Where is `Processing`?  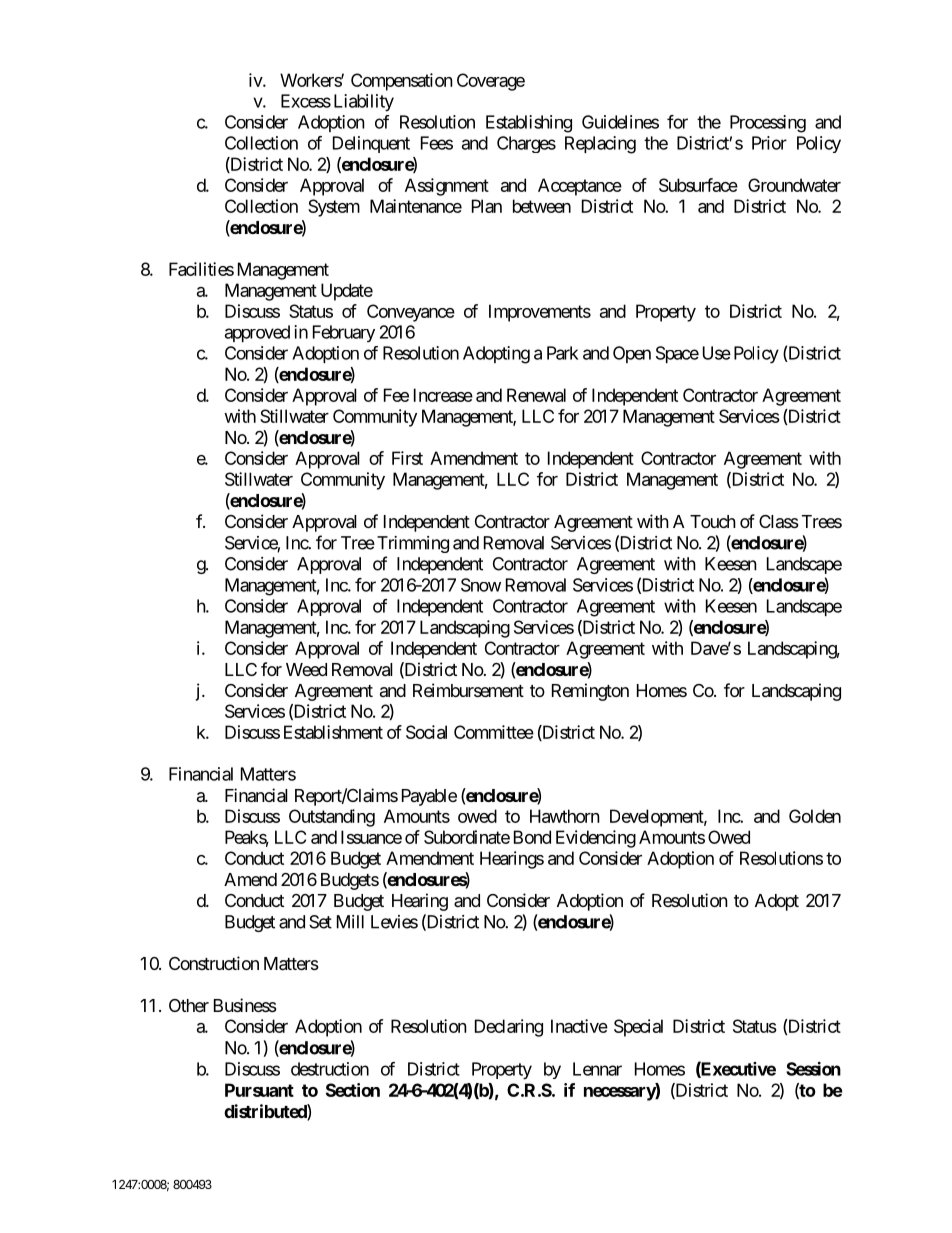 Processing is located at coordinates (768, 124).
